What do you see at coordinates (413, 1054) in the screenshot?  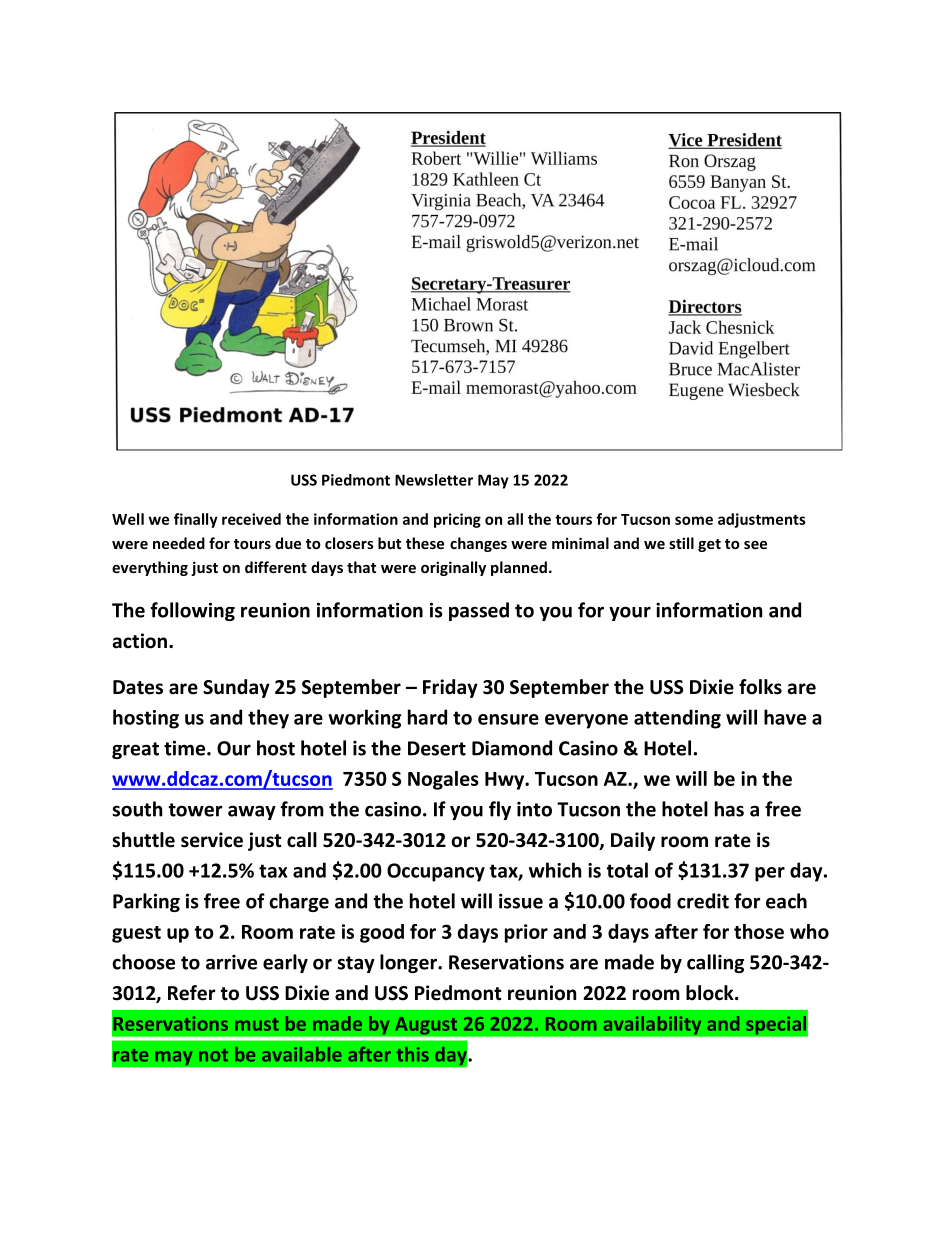 I see `this` at bounding box center [413, 1054].
